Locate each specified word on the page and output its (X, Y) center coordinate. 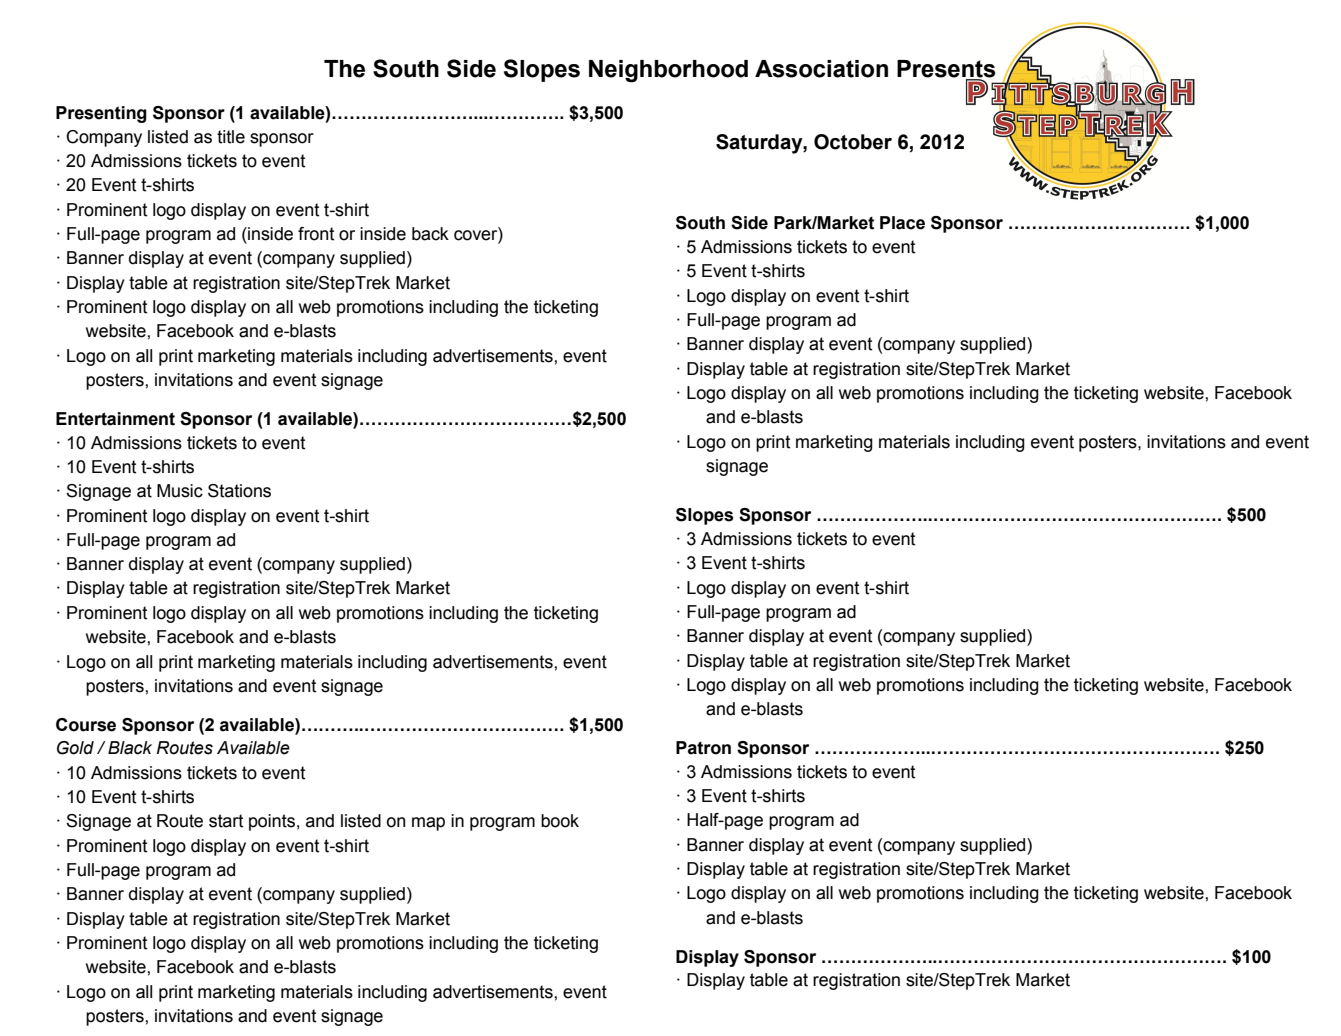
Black (130, 748)
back (430, 234)
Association (821, 69)
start (226, 821)
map (428, 824)
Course (86, 725)
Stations (239, 491)
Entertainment (115, 419)
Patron (703, 748)
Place (902, 223)
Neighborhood (668, 71)
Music (180, 491)
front (316, 234)
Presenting (101, 114)
